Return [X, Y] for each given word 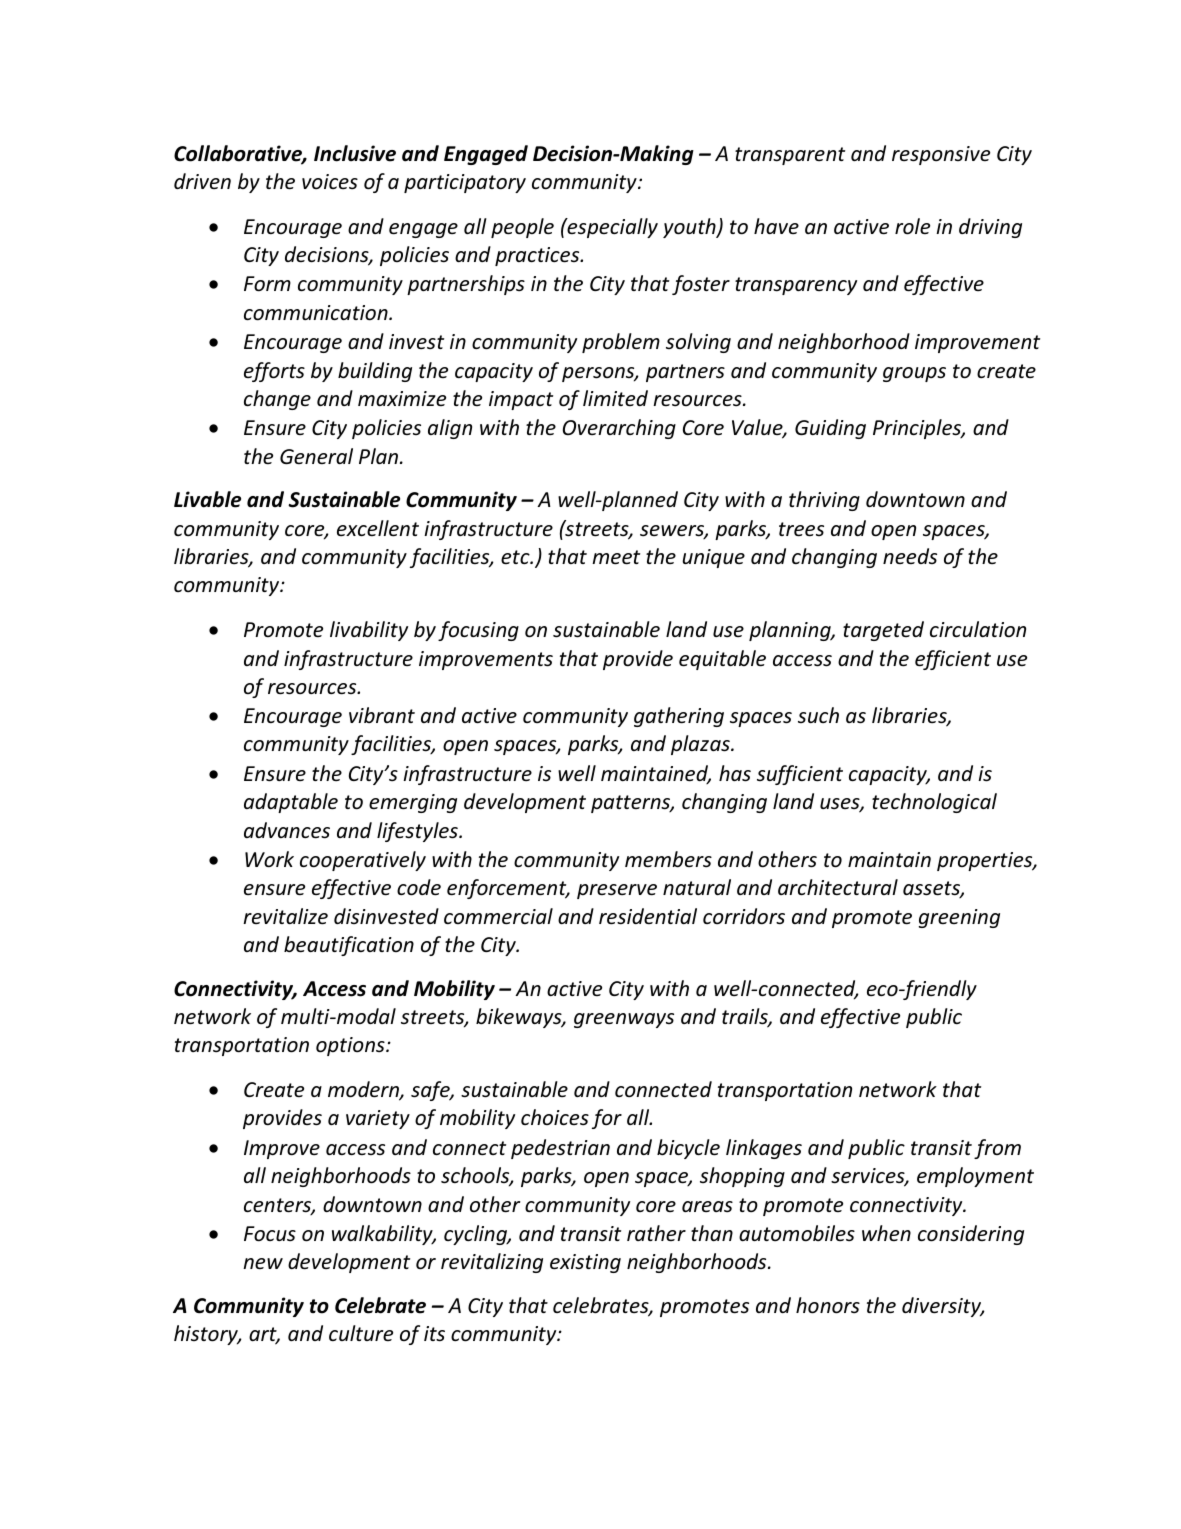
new [263, 1263]
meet [616, 557]
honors [828, 1305]
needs [910, 556]
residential [648, 916]
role [912, 226]
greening [959, 918]
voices [330, 182]
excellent [378, 528]
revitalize [285, 916]
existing [585, 1263]
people [522, 228]
